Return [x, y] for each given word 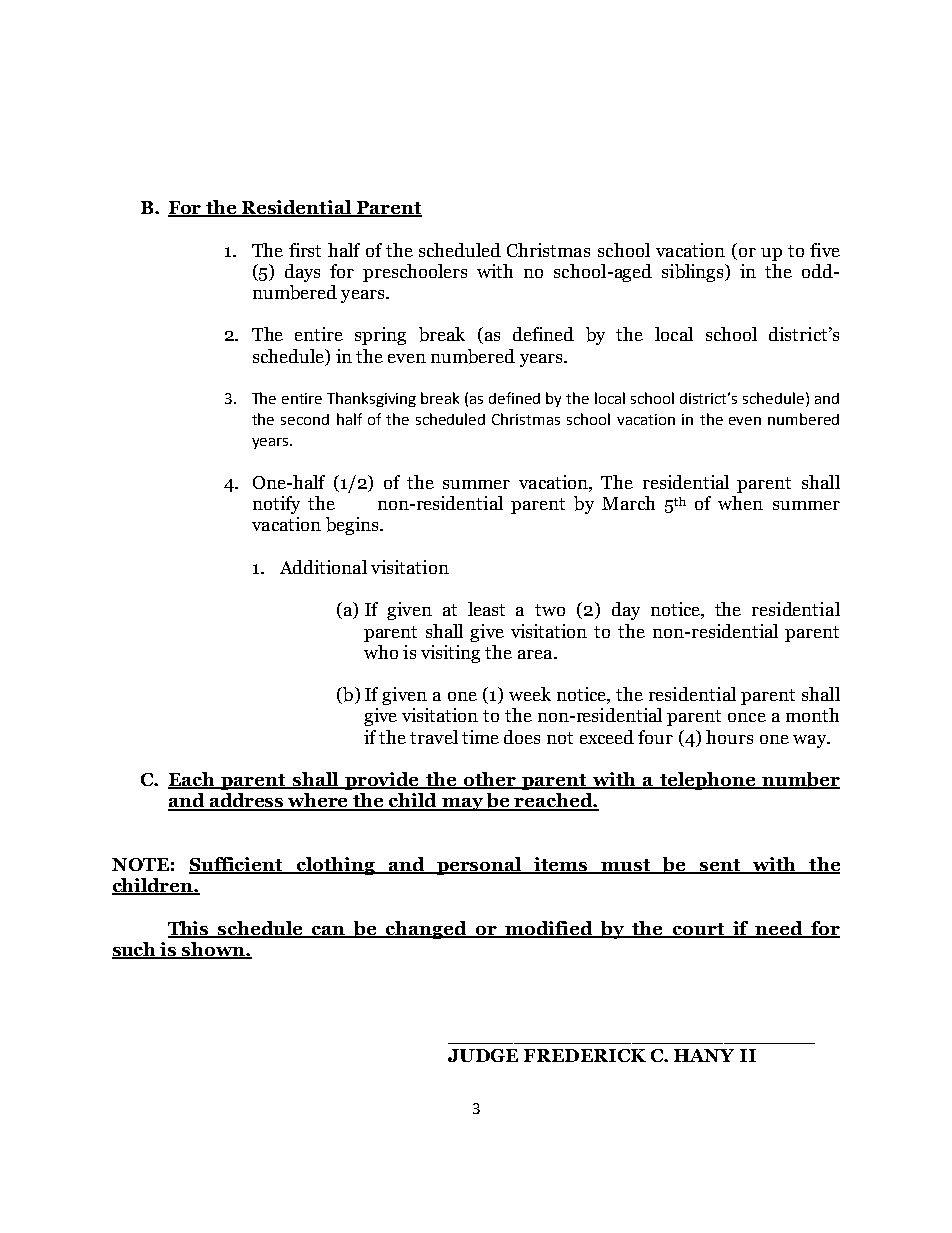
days [302, 273]
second [305, 419]
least [486, 609]
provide [382, 781]
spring [380, 336]
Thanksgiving [371, 399]
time [480, 737]
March [628, 503]
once [747, 717]
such [135, 950]
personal [479, 866]
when [740, 503]
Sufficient [237, 865]
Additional [323, 567]
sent [720, 866]
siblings [694, 273]
